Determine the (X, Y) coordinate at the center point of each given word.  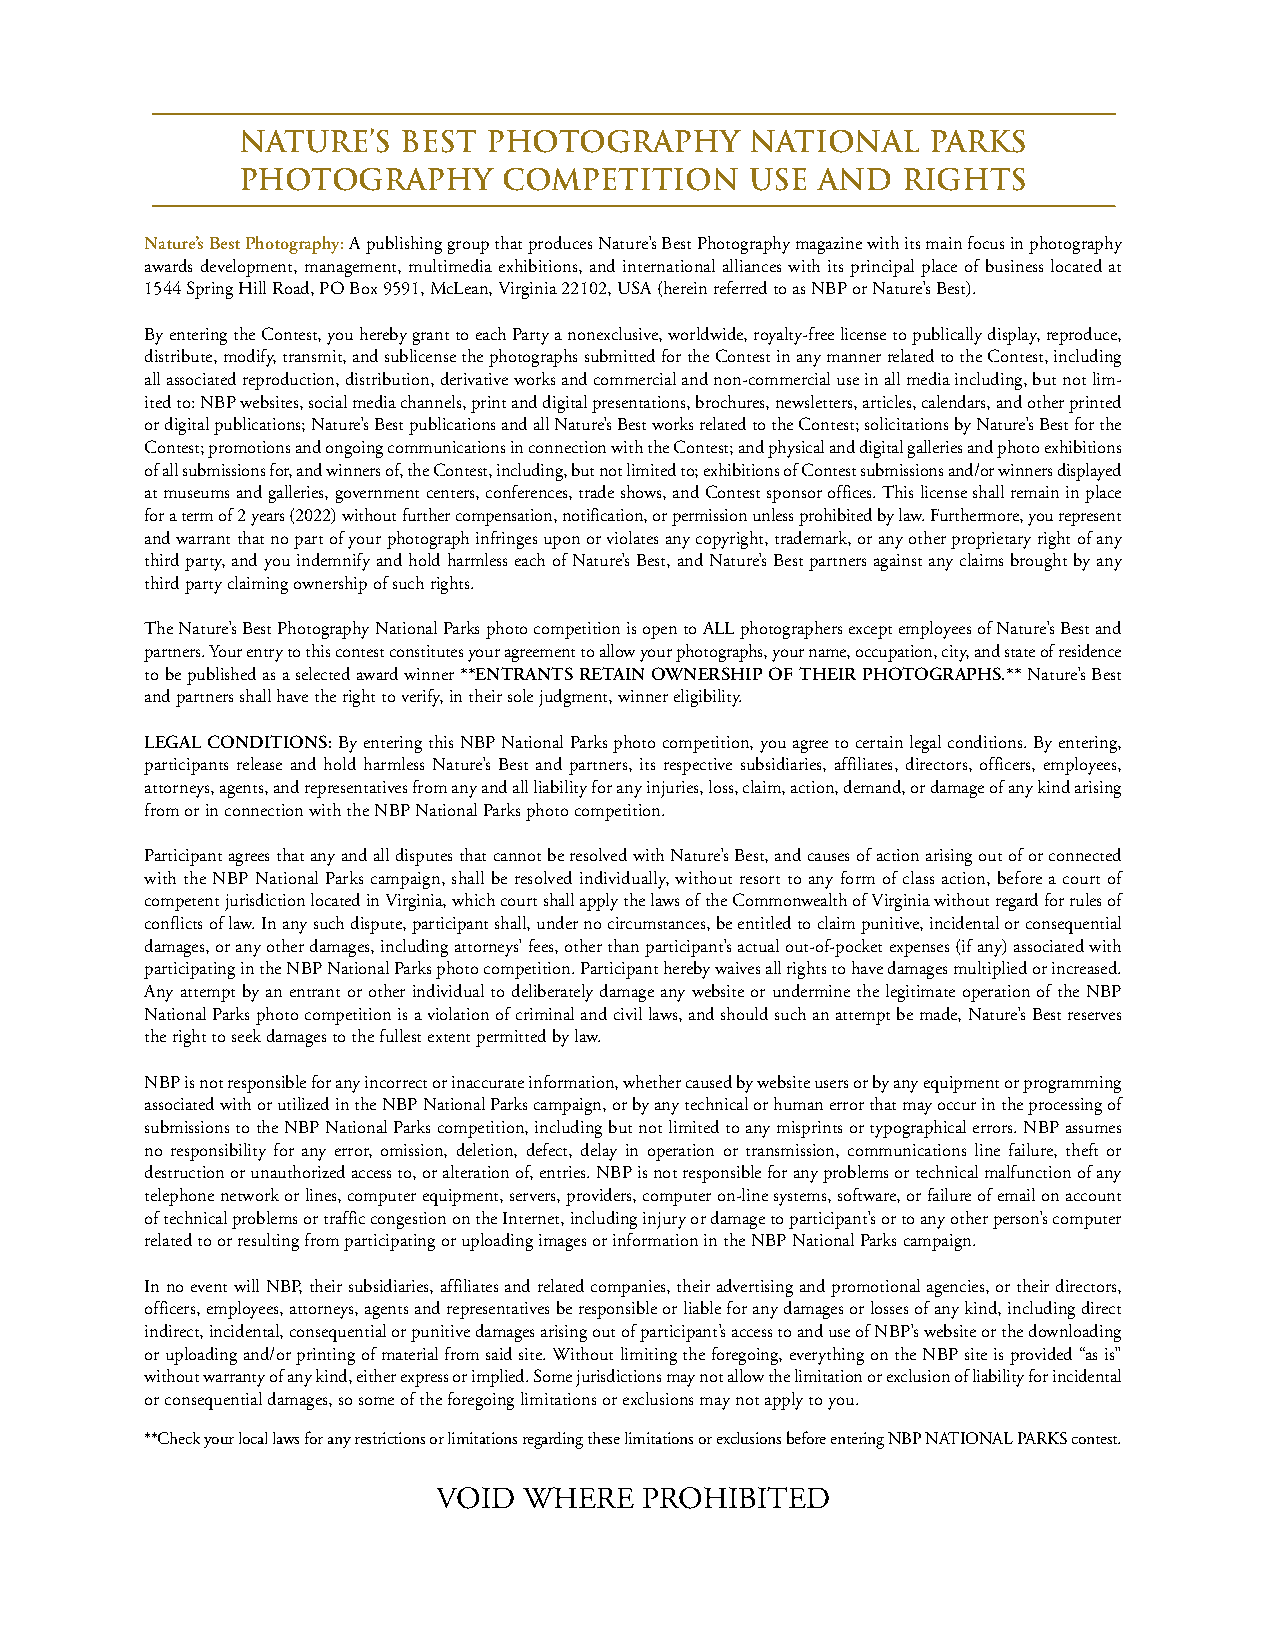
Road (292, 287)
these (604, 1438)
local (253, 1438)
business (1014, 265)
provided (1041, 1356)
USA (634, 287)
